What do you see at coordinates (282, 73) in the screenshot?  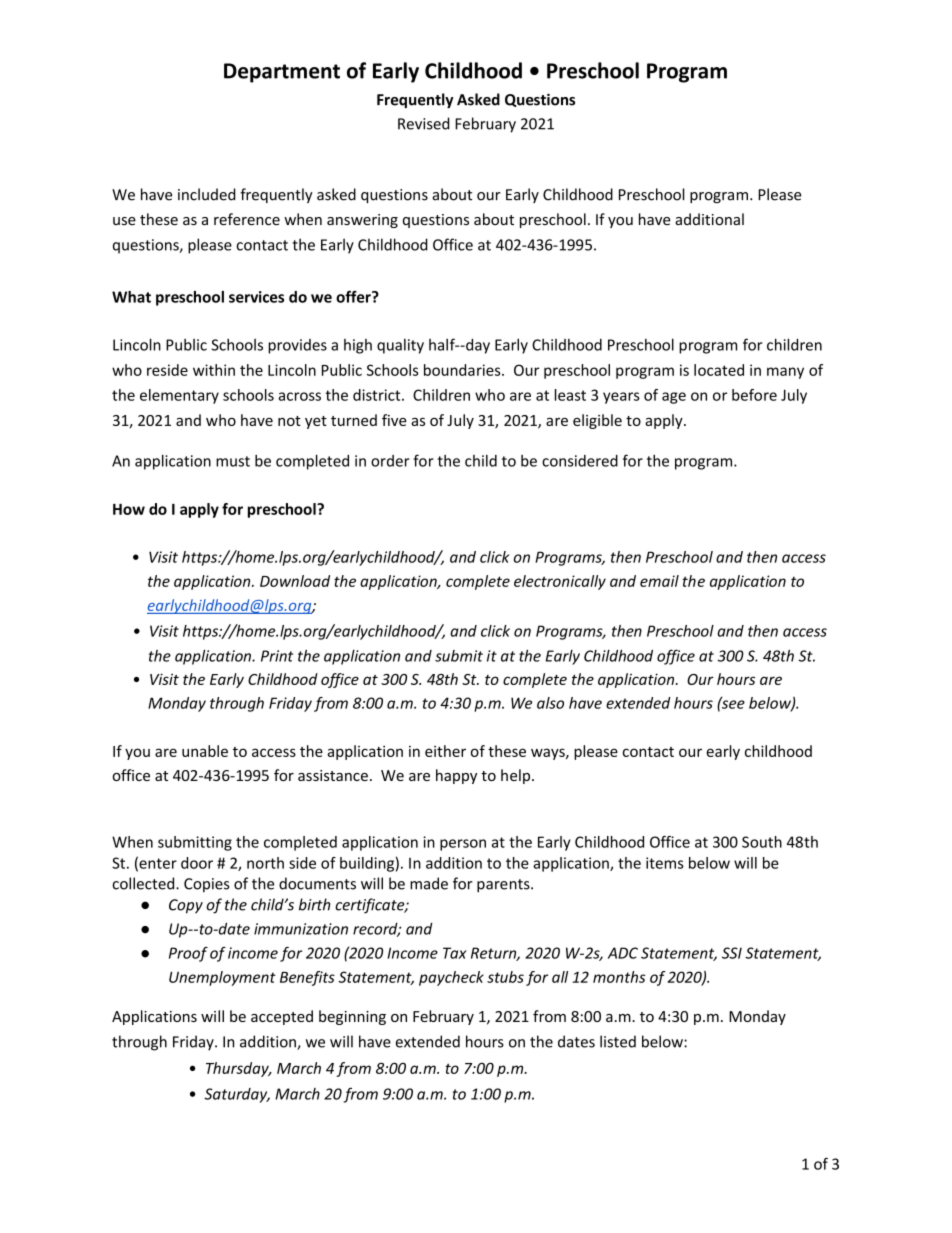 I see `Department` at bounding box center [282, 73].
